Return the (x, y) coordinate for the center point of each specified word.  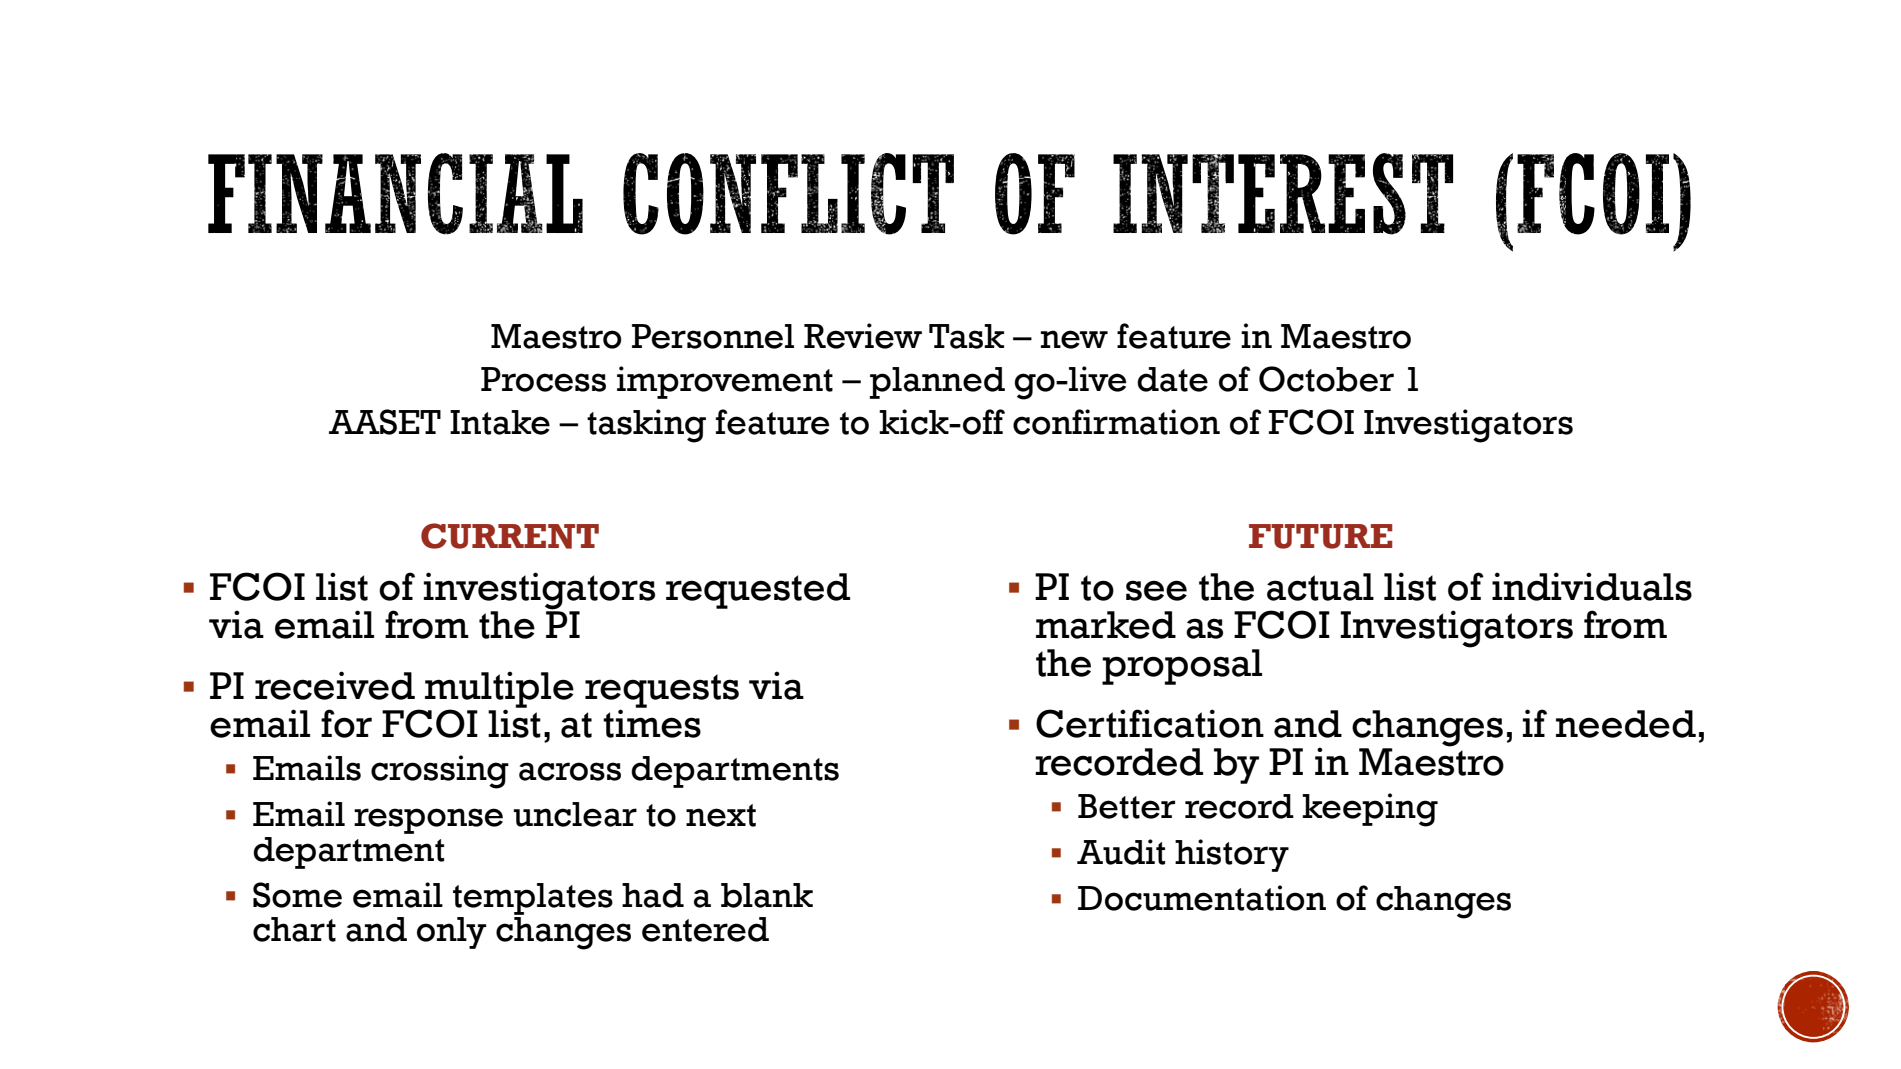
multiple (499, 690)
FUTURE (1321, 536)
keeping (1370, 810)
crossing (440, 772)
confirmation (1116, 422)
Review (863, 336)
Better (1126, 806)
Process (543, 379)
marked (1106, 625)
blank (767, 895)
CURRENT (510, 536)
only (452, 933)
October (1326, 379)
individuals (1592, 586)
